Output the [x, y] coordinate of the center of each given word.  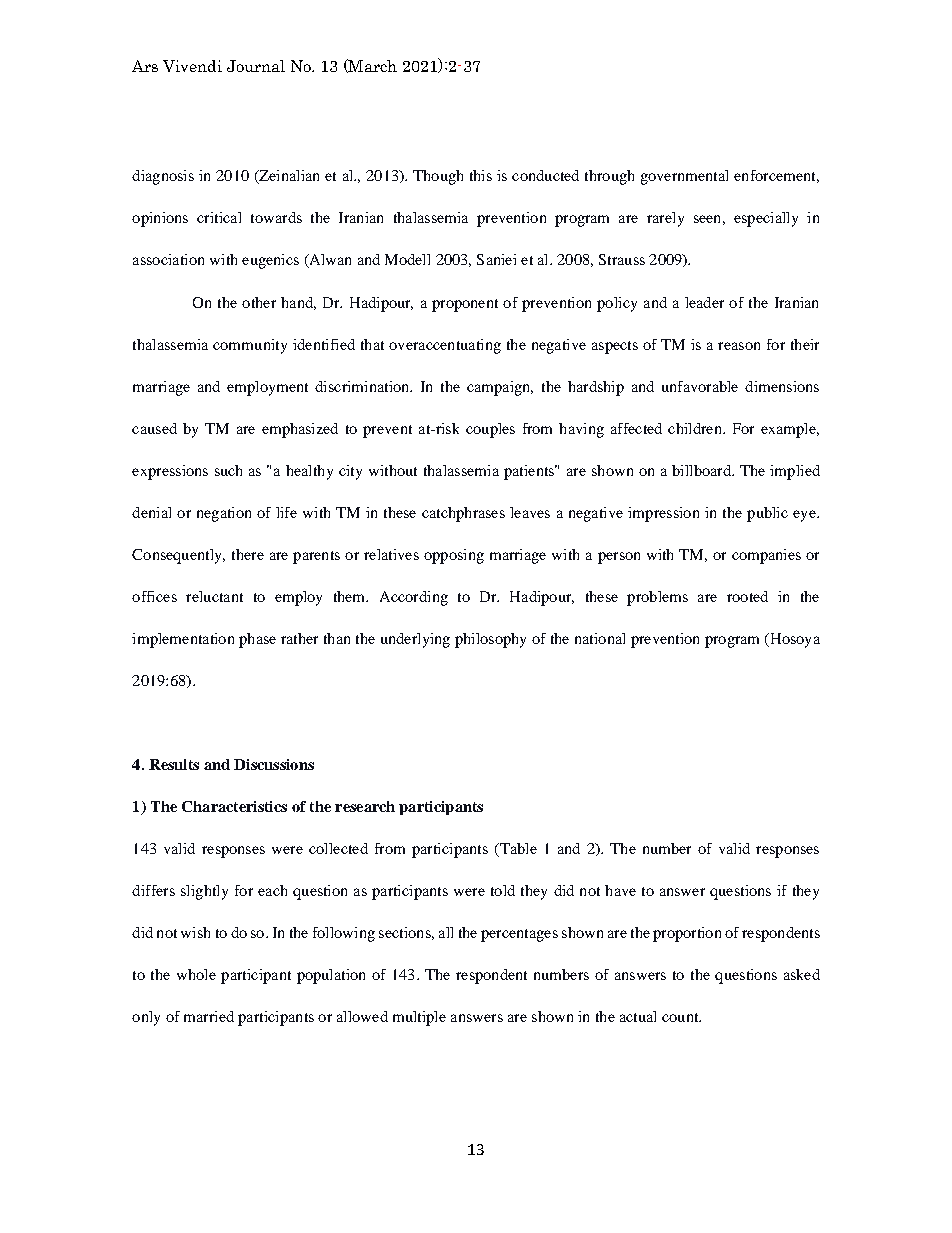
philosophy [490, 640]
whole [196, 974]
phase [257, 640]
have [620, 890]
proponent [465, 305]
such [228, 470]
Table [517, 850]
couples [490, 430]
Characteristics [234, 806]
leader [704, 302]
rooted [747, 596]
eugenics [270, 261]
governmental [684, 177]
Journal [256, 66]
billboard [702, 470]
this [481, 175]
